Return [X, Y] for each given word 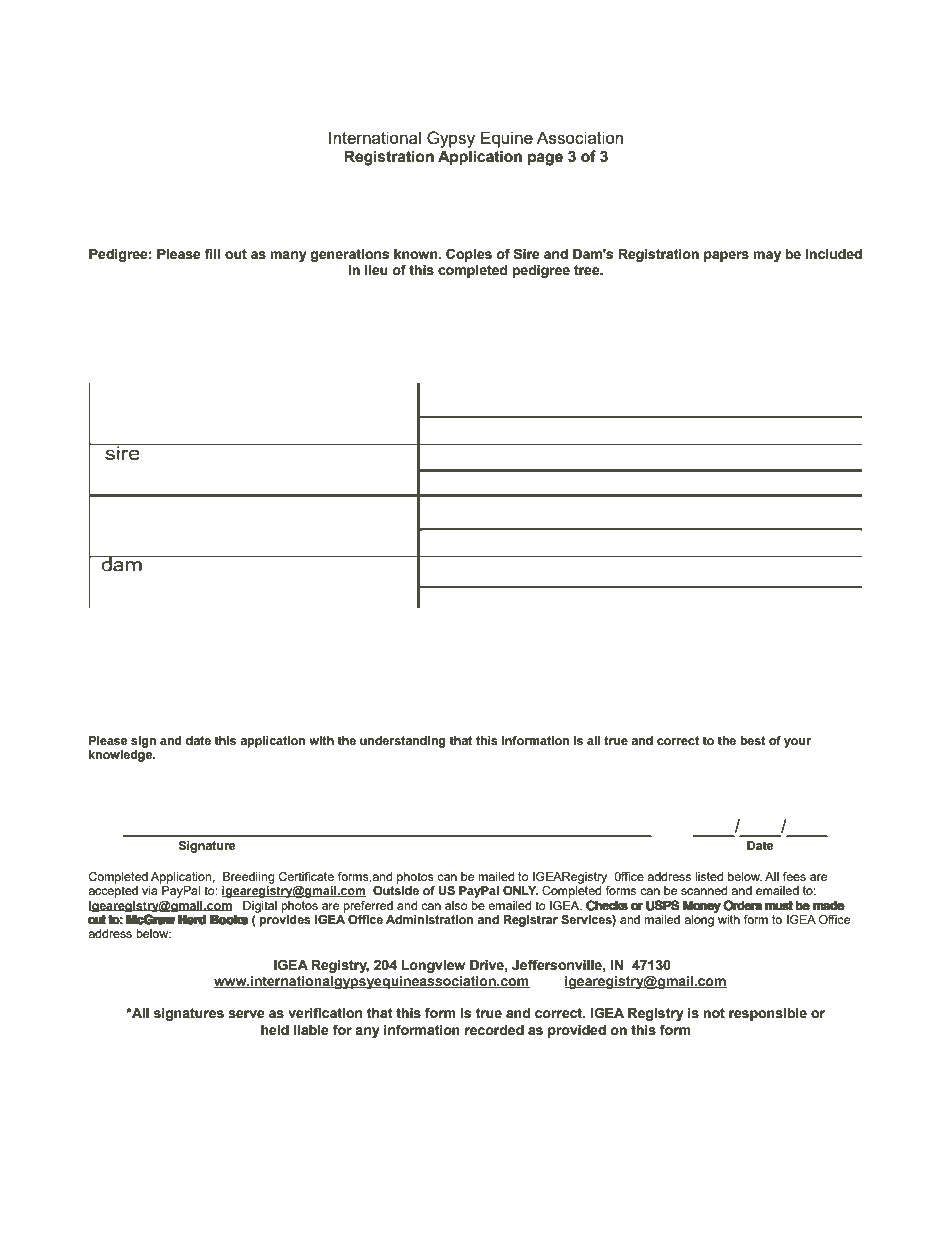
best [753, 740]
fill [212, 253]
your [797, 743]
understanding [403, 742]
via [150, 890]
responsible [768, 1014]
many [288, 256]
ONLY [520, 890]
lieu [376, 270]
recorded [494, 1030]
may [767, 256]
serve [246, 1014]
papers [726, 256]
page [545, 159]
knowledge [122, 756]
